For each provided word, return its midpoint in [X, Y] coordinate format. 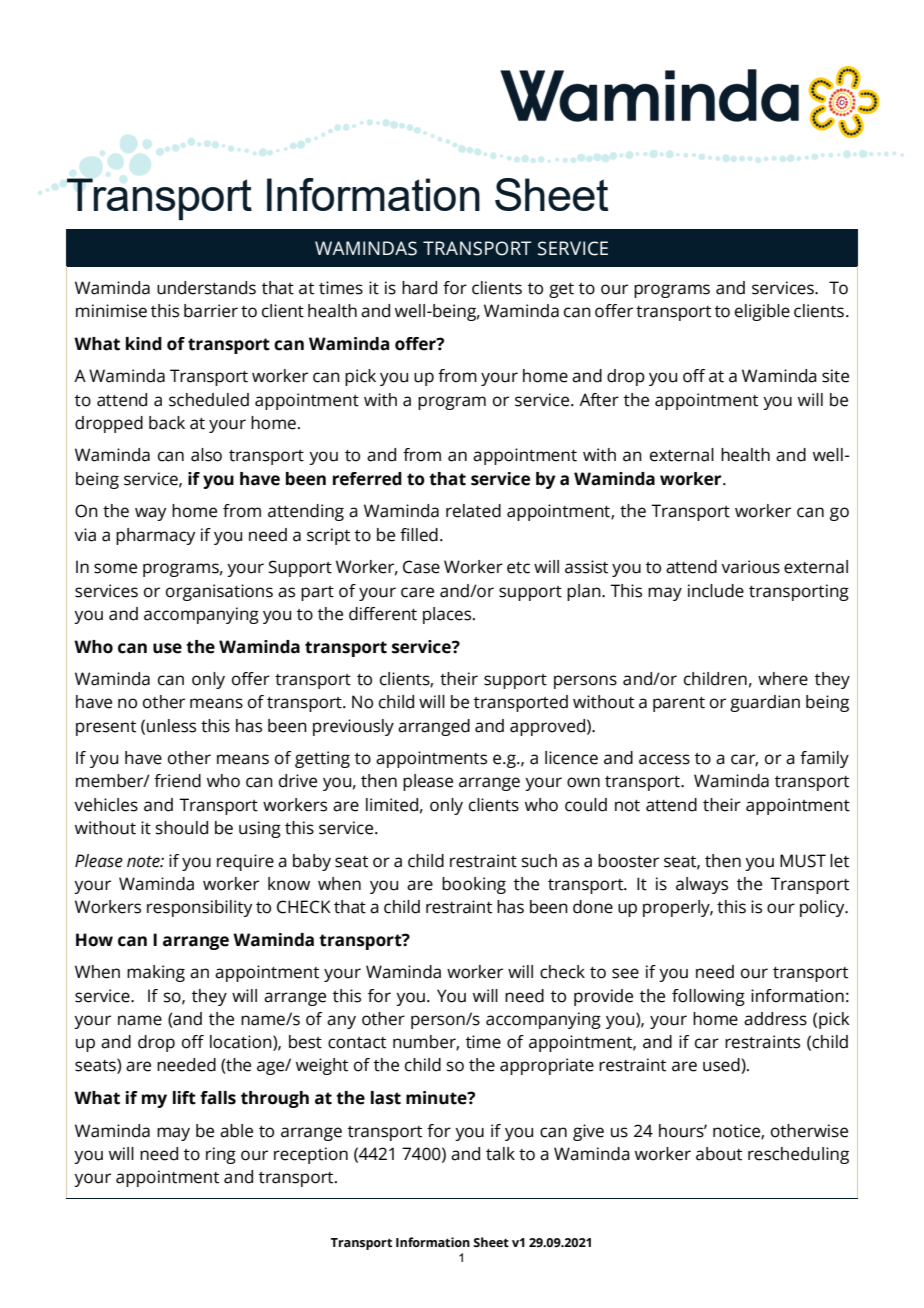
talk [500, 1154]
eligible [762, 312]
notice [737, 1131]
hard [419, 288]
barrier [211, 311]
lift [184, 1098]
